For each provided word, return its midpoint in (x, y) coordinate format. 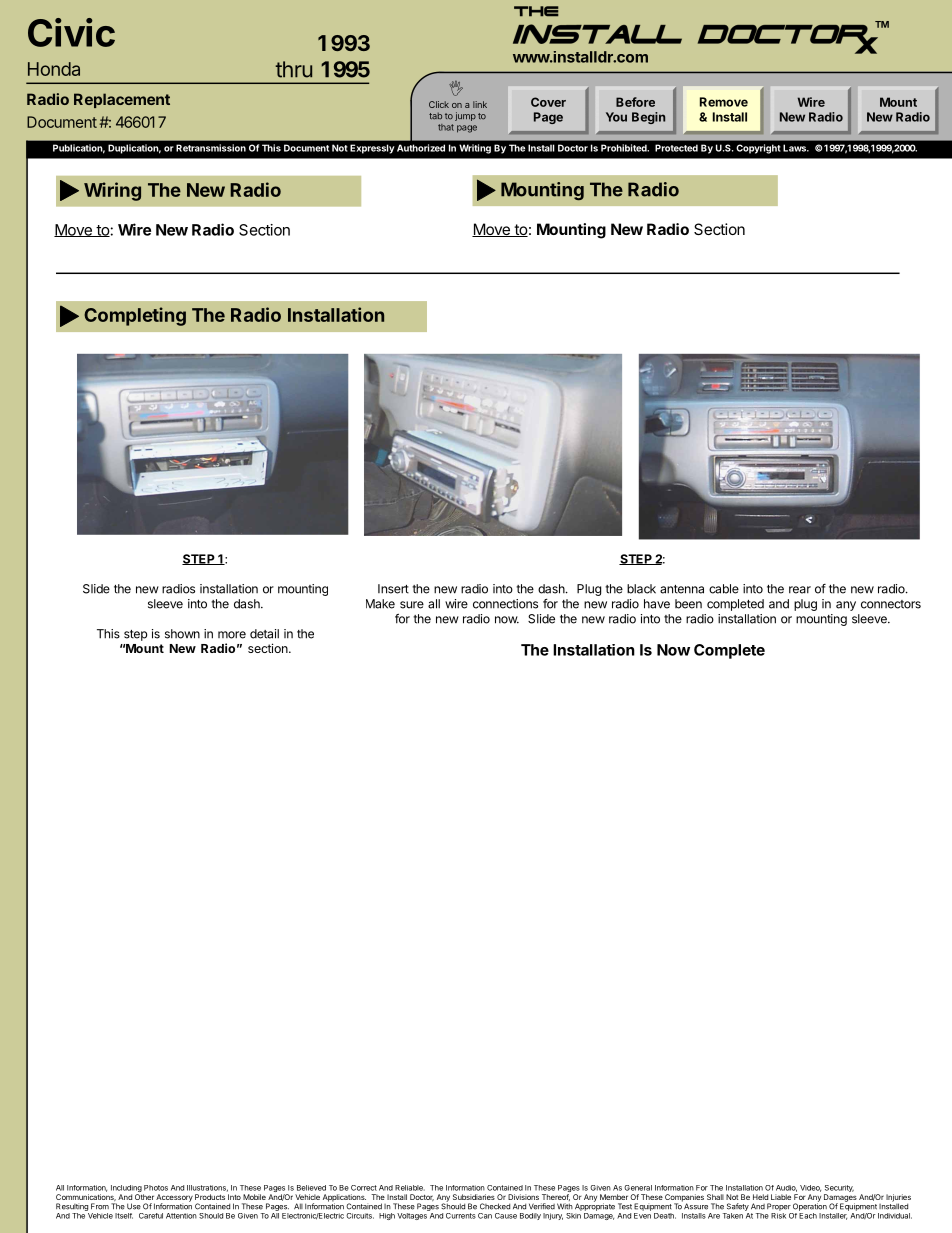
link (480, 104)
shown (182, 634)
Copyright (758, 149)
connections (505, 604)
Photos (156, 1188)
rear (800, 590)
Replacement (122, 100)
